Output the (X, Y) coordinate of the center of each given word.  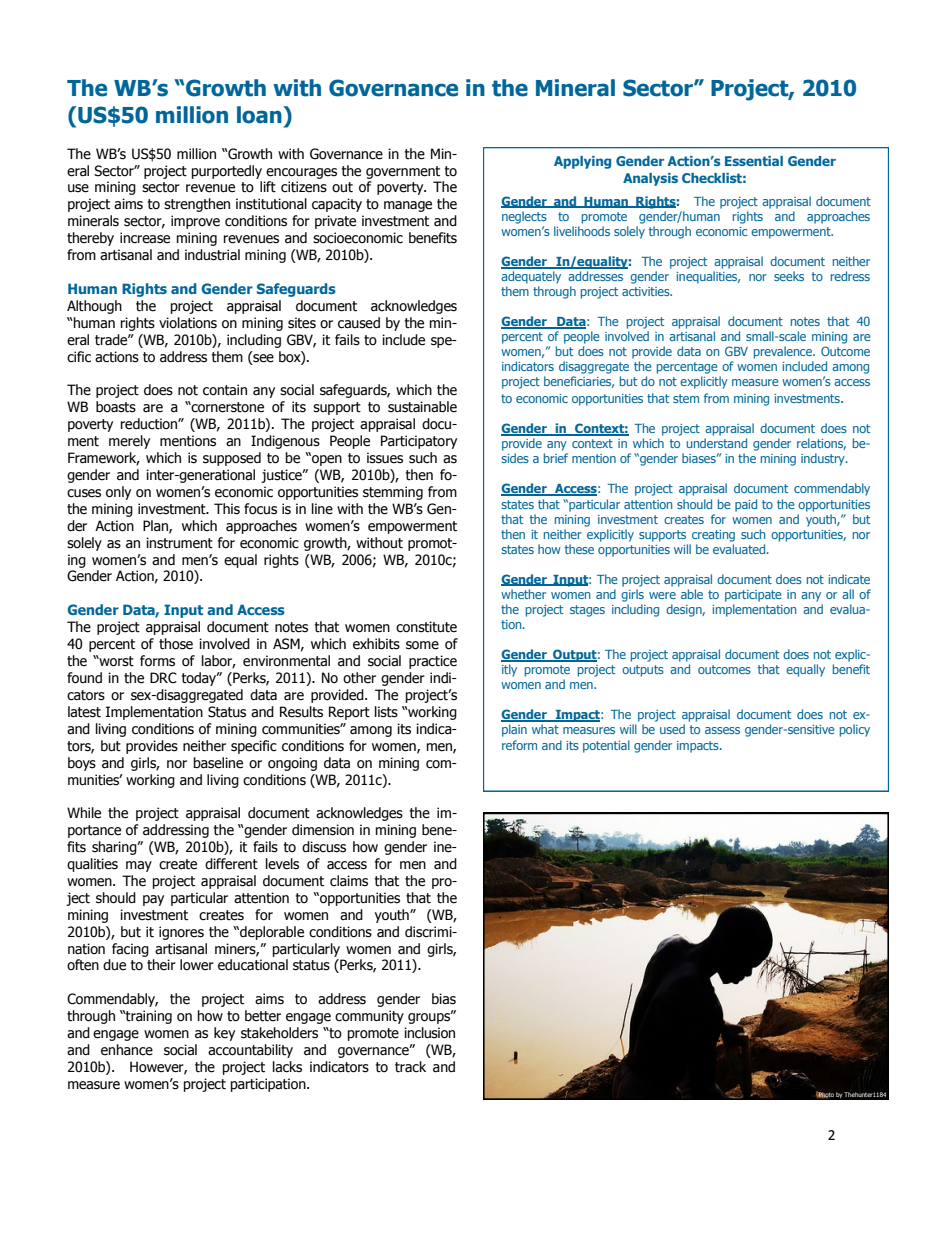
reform (519, 745)
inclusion (429, 1033)
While (84, 813)
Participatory (419, 442)
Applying (582, 162)
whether (523, 594)
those (176, 644)
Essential (754, 161)
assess (722, 730)
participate (753, 596)
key (224, 1034)
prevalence (784, 352)
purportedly (227, 172)
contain (225, 390)
